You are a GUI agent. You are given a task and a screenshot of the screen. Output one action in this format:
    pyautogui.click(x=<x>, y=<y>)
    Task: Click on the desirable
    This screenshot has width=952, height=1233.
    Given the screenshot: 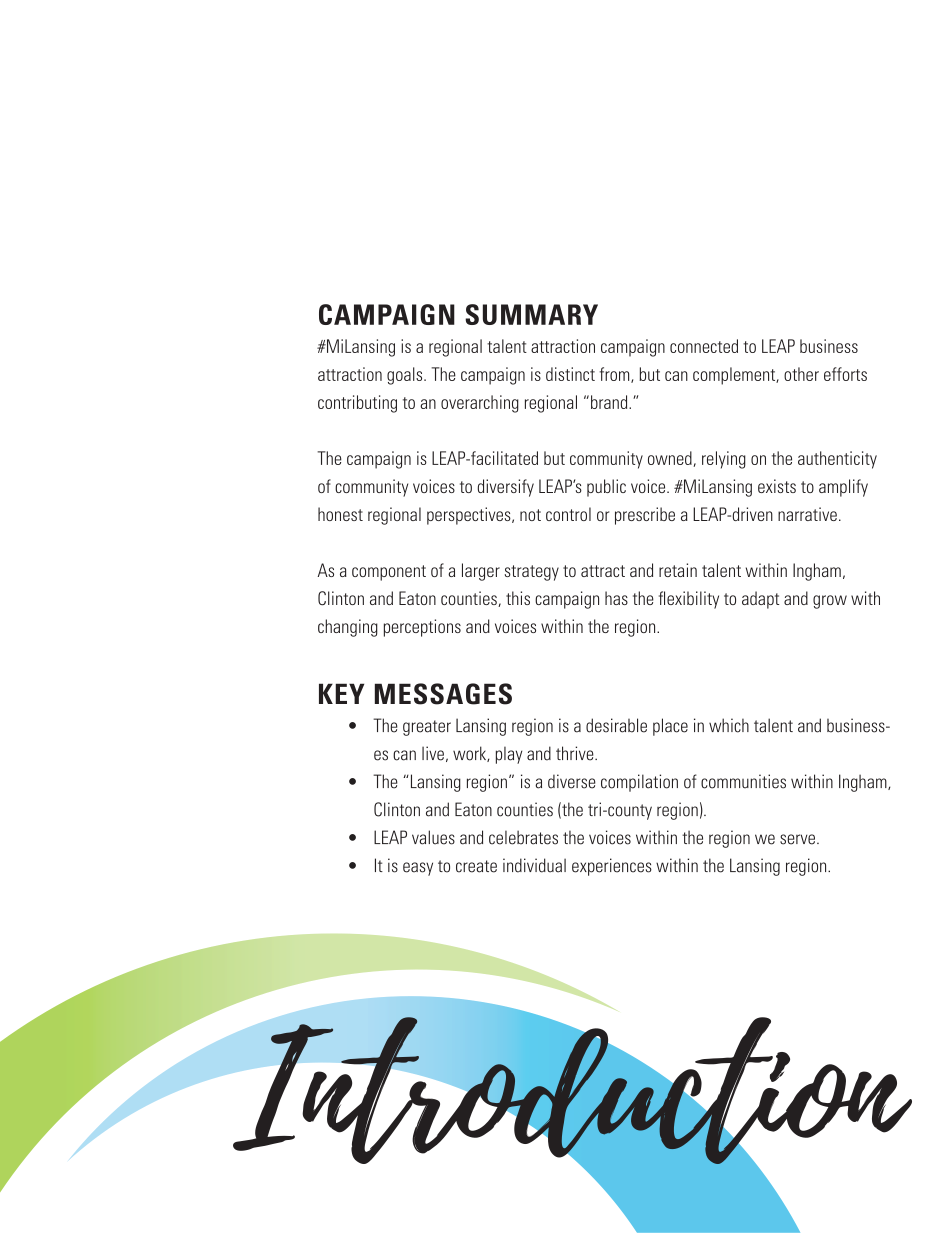 What is the action you would take?
    pyautogui.click(x=616, y=725)
